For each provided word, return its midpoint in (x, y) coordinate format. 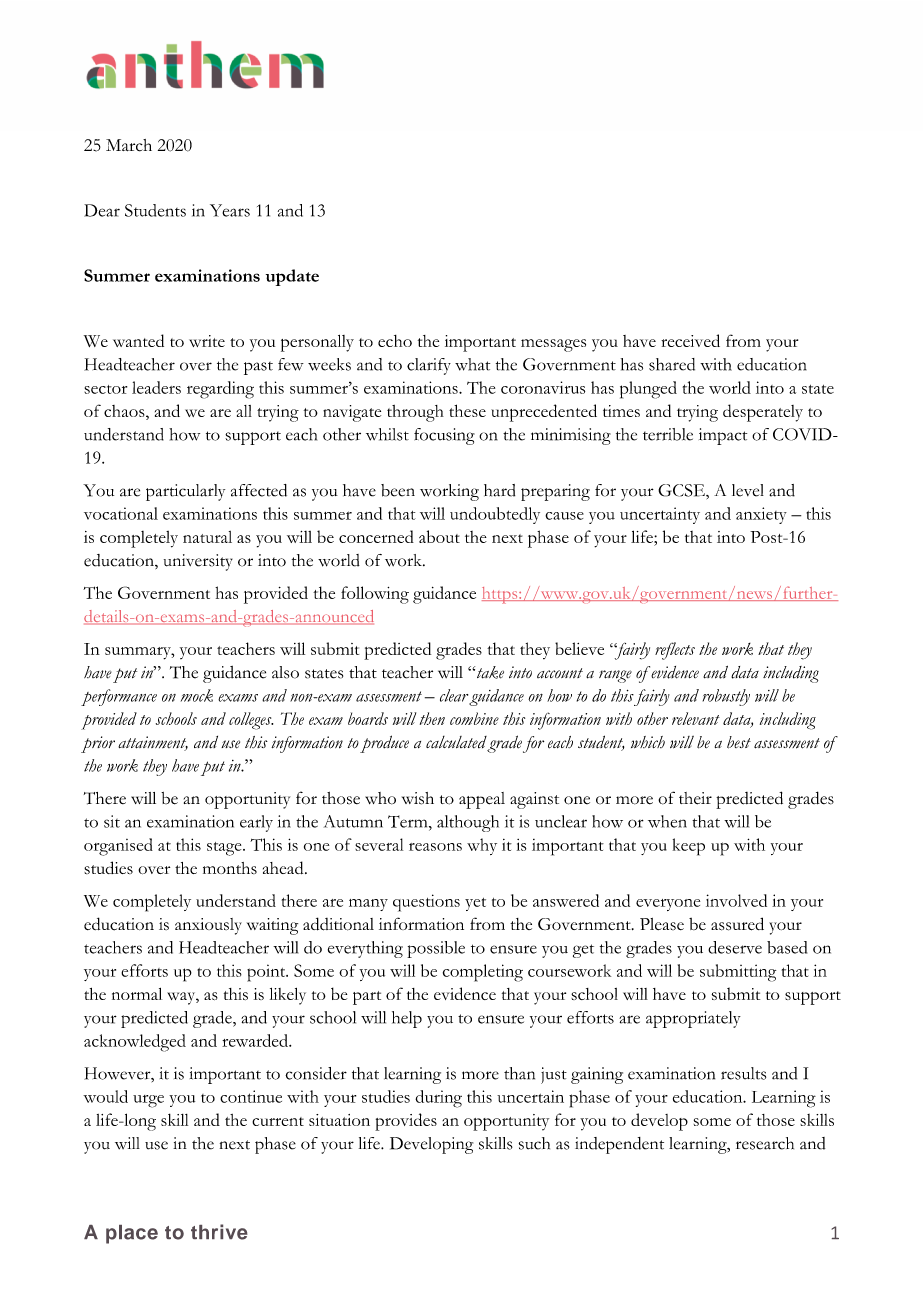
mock (197, 695)
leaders (156, 387)
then (432, 718)
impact (723, 436)
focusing (444, 436)
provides (406, 1122)
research (765, 1143)
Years (230, 210)
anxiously (208, 926)
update (292, 277)
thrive (219, 1232)
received (690, 340)
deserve (735, 947)
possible (436, 949)
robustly (726, 697)
